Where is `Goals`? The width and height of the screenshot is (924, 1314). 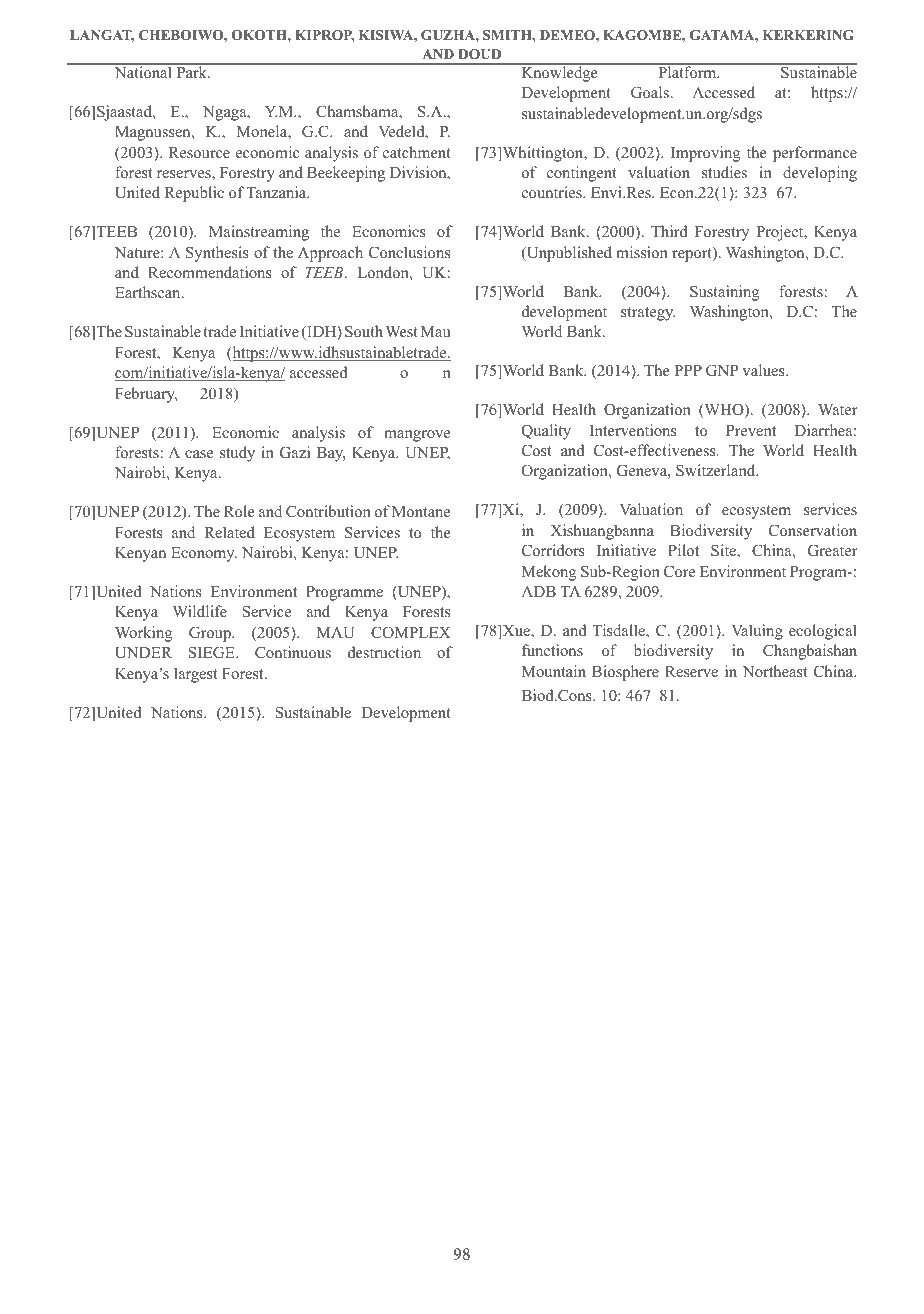
Goals is located at coordinates (651, 92).
